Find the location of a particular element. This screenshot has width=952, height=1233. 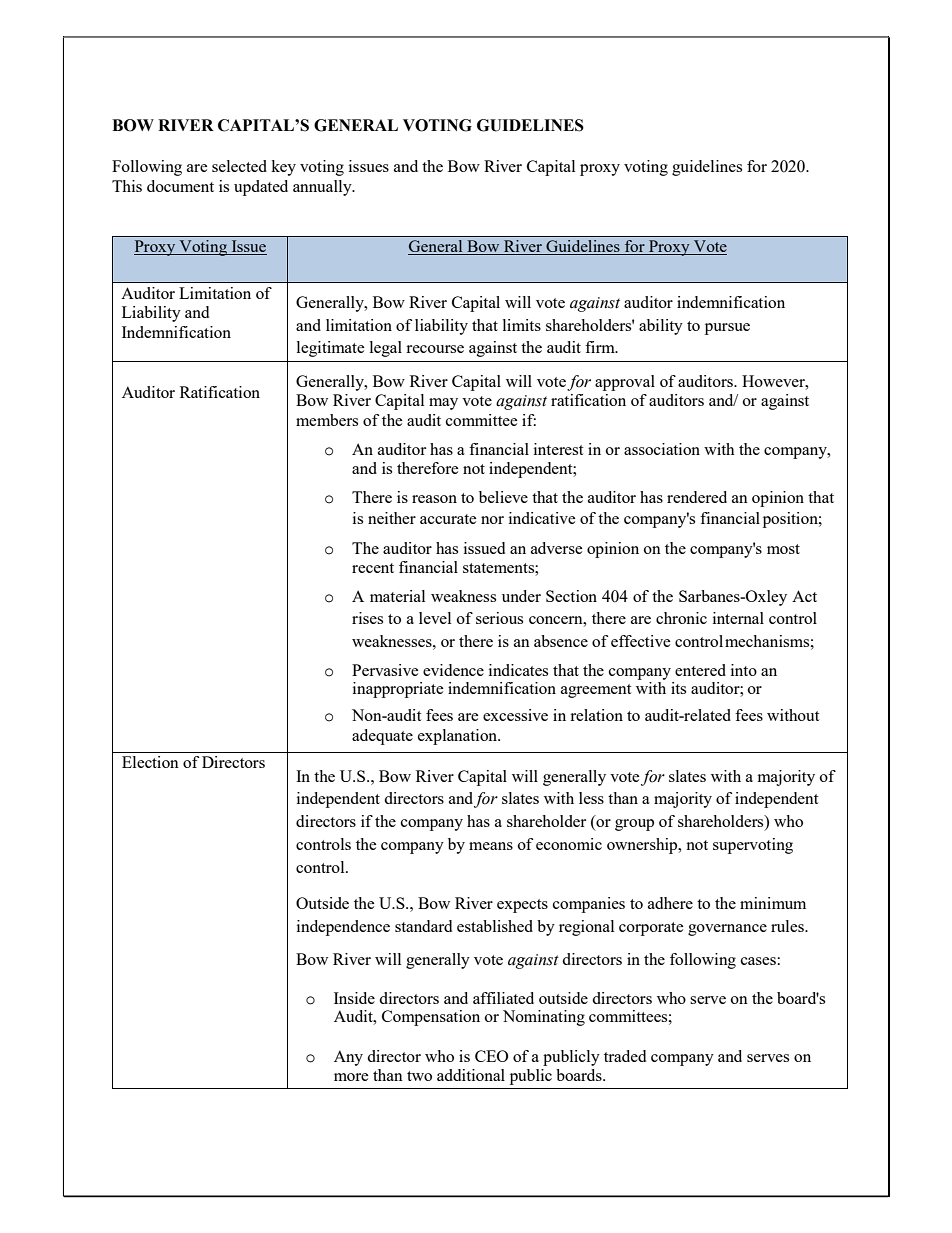

more is located at coordinates (351, 1077).
